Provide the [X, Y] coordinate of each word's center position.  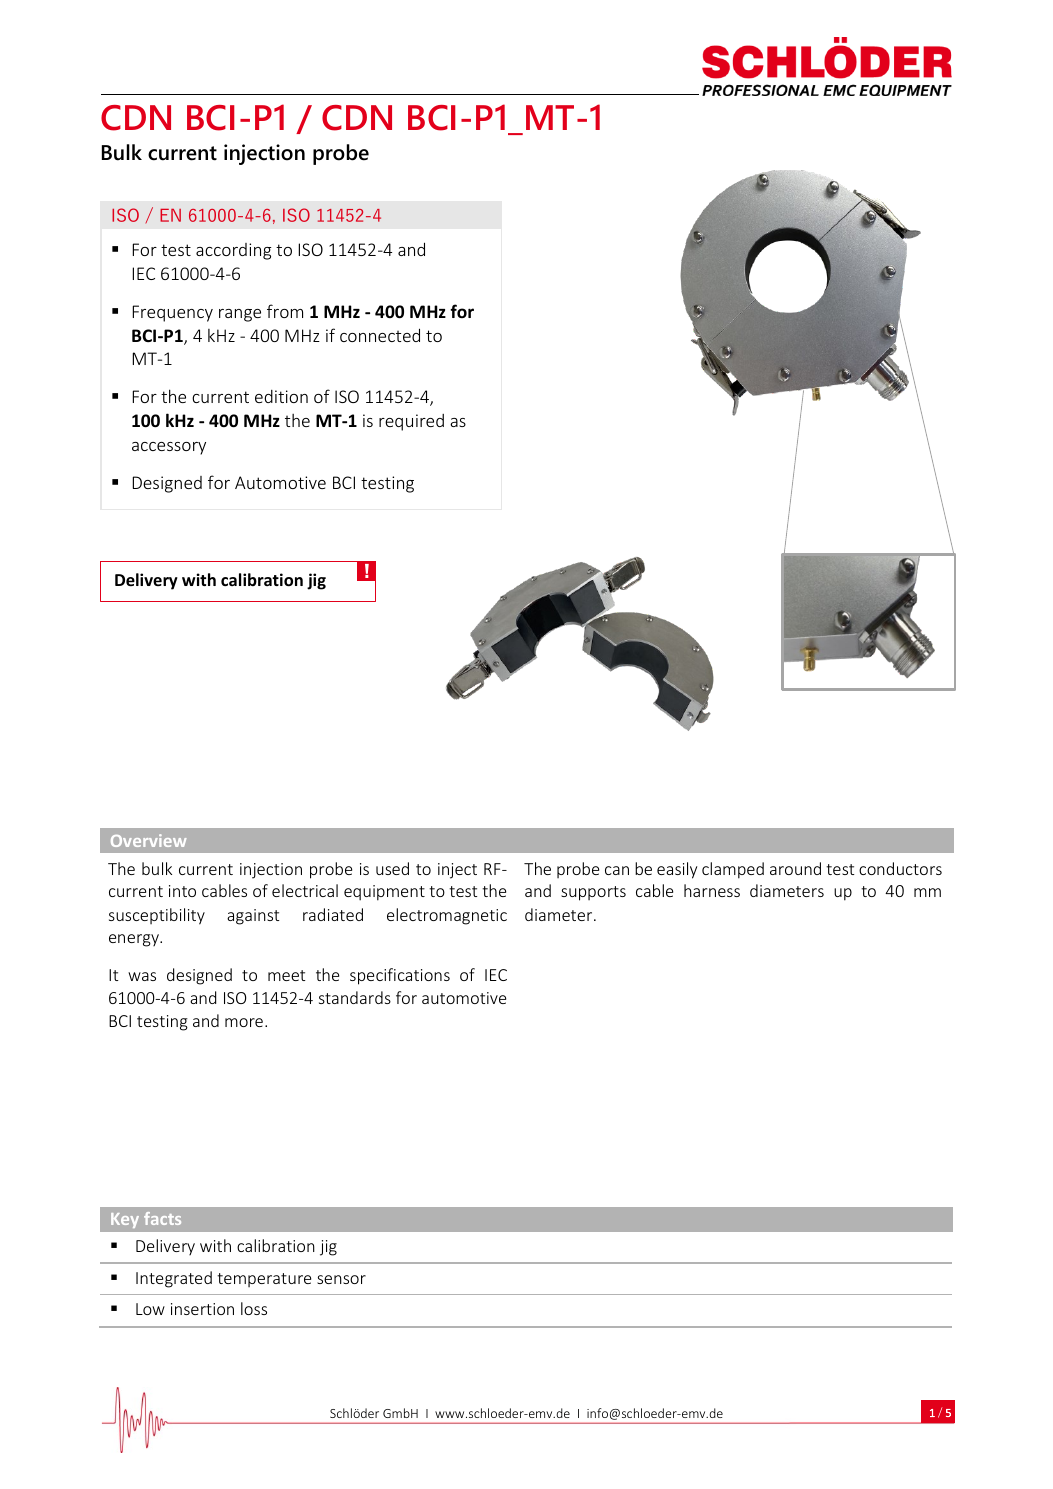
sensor [341, 1279]
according [233, 251]
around [795, 868]
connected [380, 335]
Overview [149, 840]
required [411, 422]
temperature [264, 1280]
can [617, 870]
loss [254, 1308]
